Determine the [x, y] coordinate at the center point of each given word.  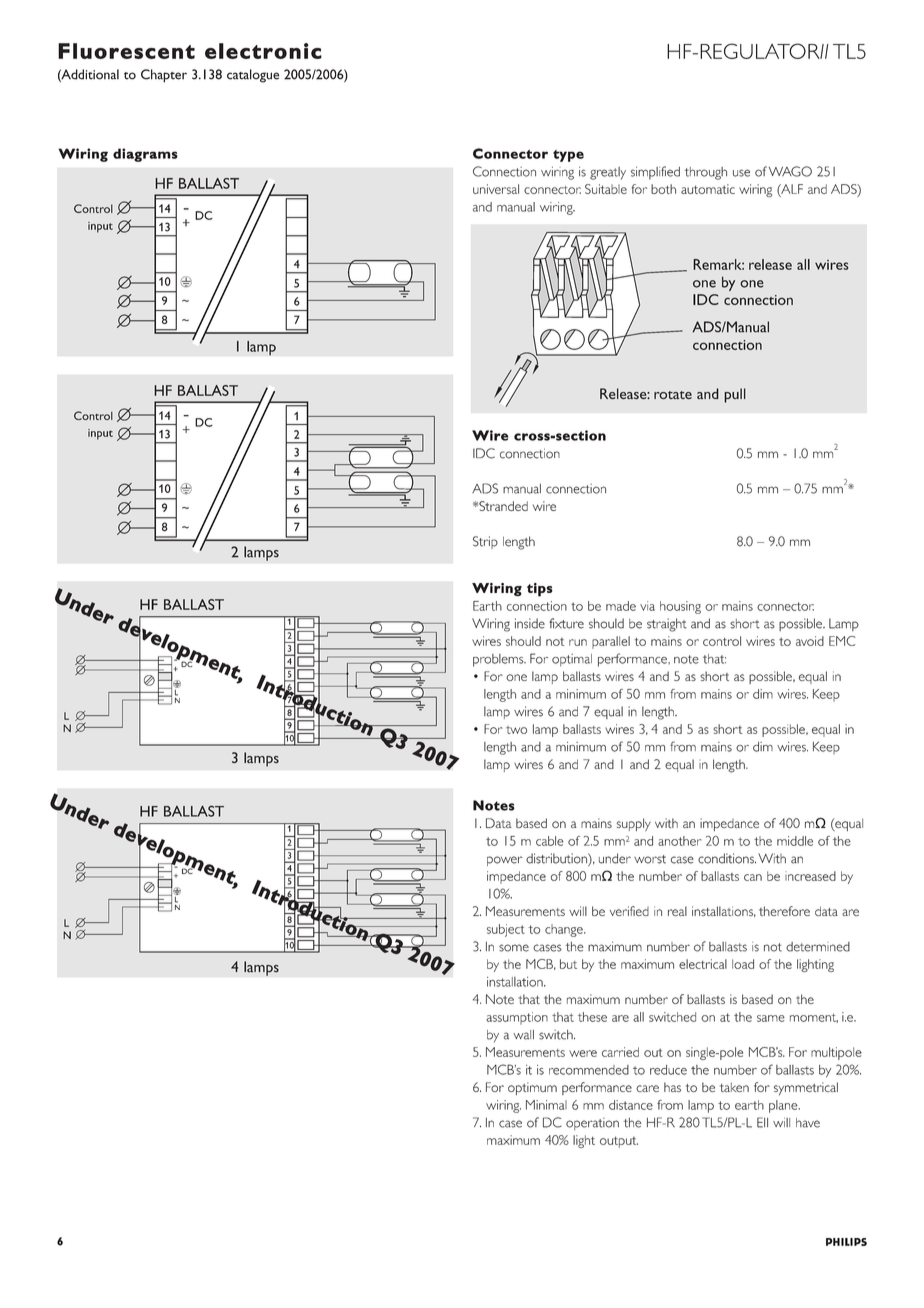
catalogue [253, 76]
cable [550, 841]
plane [784, 1106]
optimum [532, 1088]
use [741, 173]
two [516, 730]
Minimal [546, 1105]
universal [496, 189]
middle [795, 841]
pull [735, 395]
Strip [485, 542]
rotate [673, 395]
